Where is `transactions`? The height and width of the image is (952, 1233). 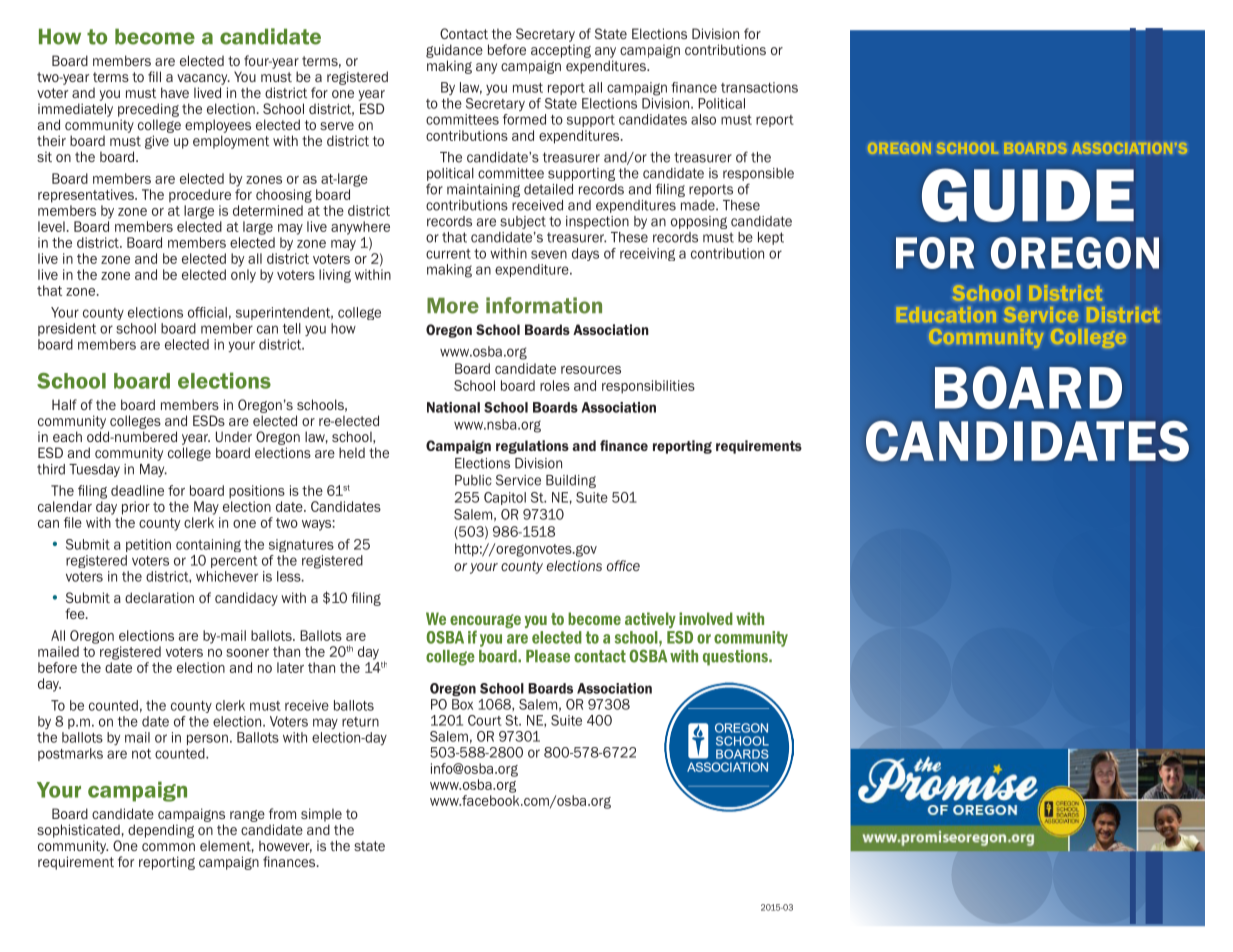
transactions is located at coordinates (759, 87).
